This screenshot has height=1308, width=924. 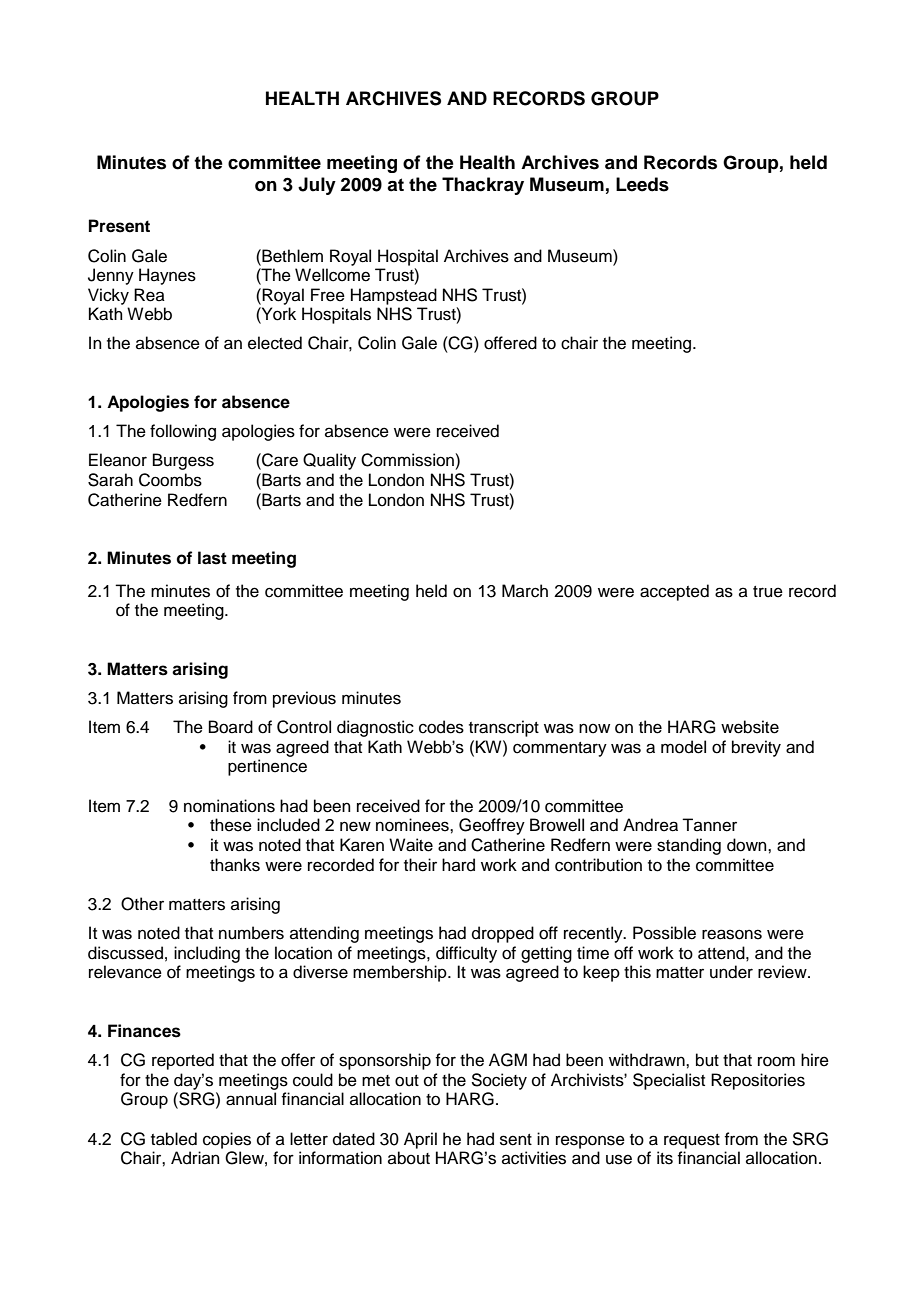 What do you see at coordinates (167, 276) in the screenshot?
I see `Haynes` at bounding box center [167, 276].
